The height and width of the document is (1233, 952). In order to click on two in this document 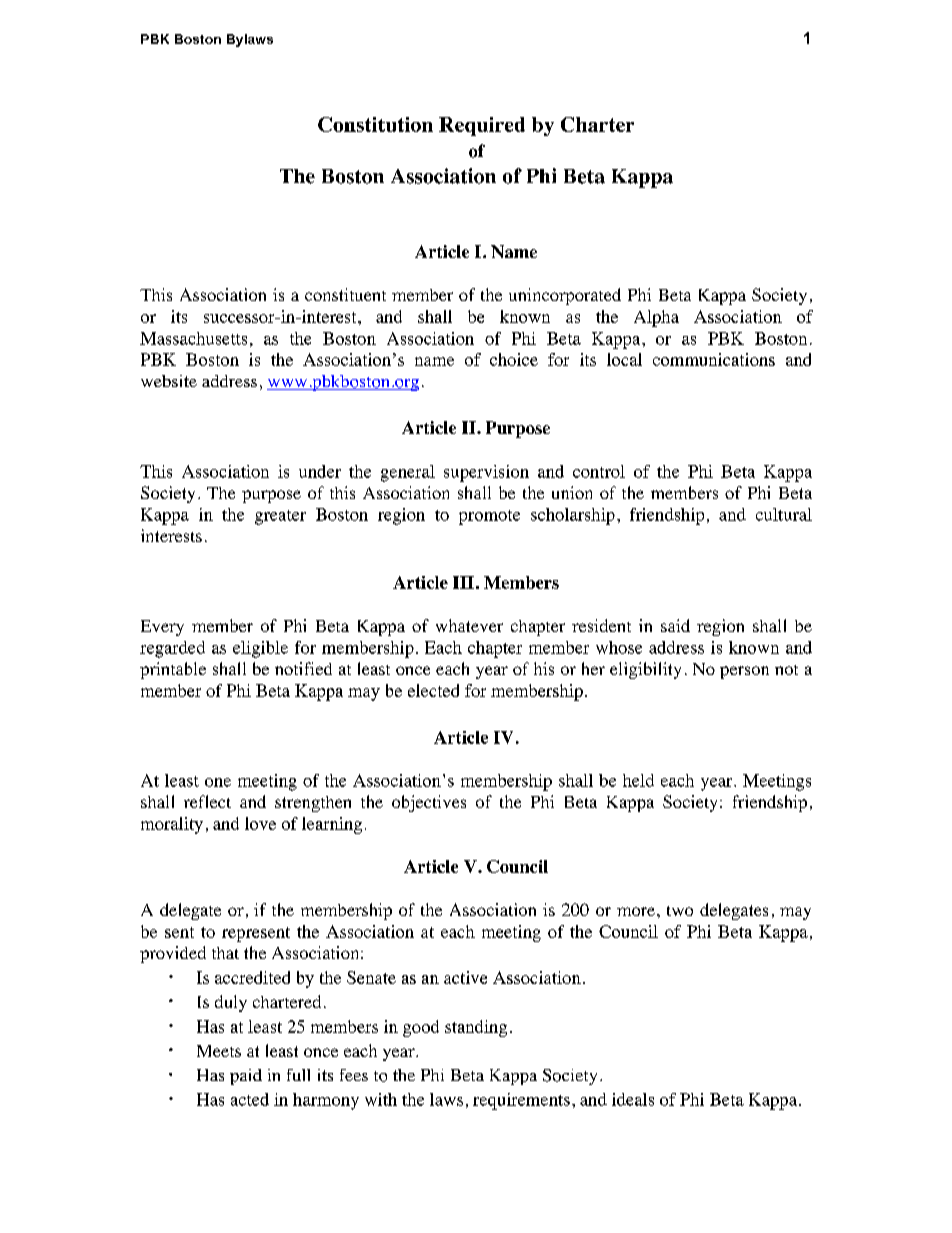, I will do `click(680, 911)`.
